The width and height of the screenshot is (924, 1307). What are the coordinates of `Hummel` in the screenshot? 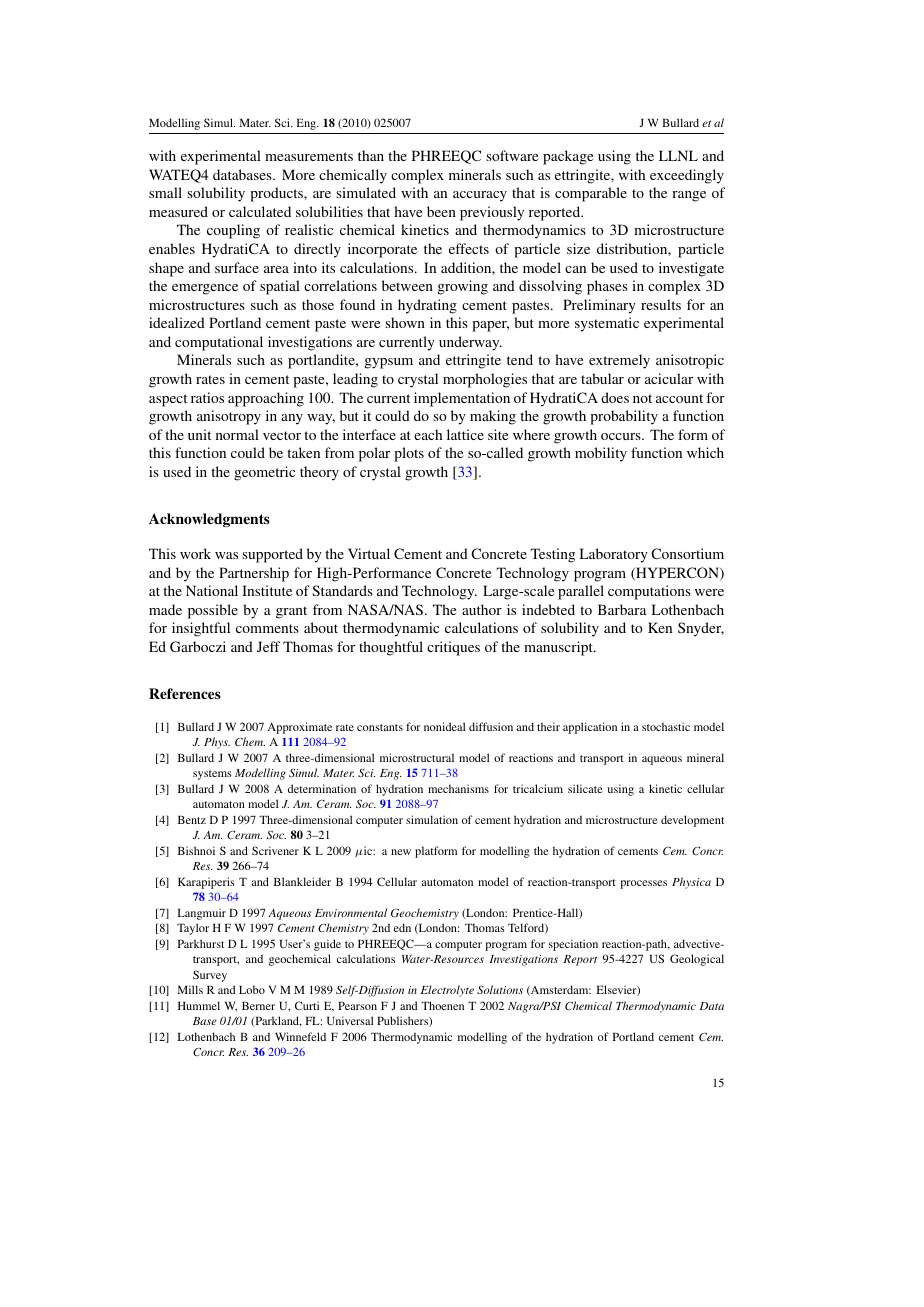 It's located at (199, 1005).
